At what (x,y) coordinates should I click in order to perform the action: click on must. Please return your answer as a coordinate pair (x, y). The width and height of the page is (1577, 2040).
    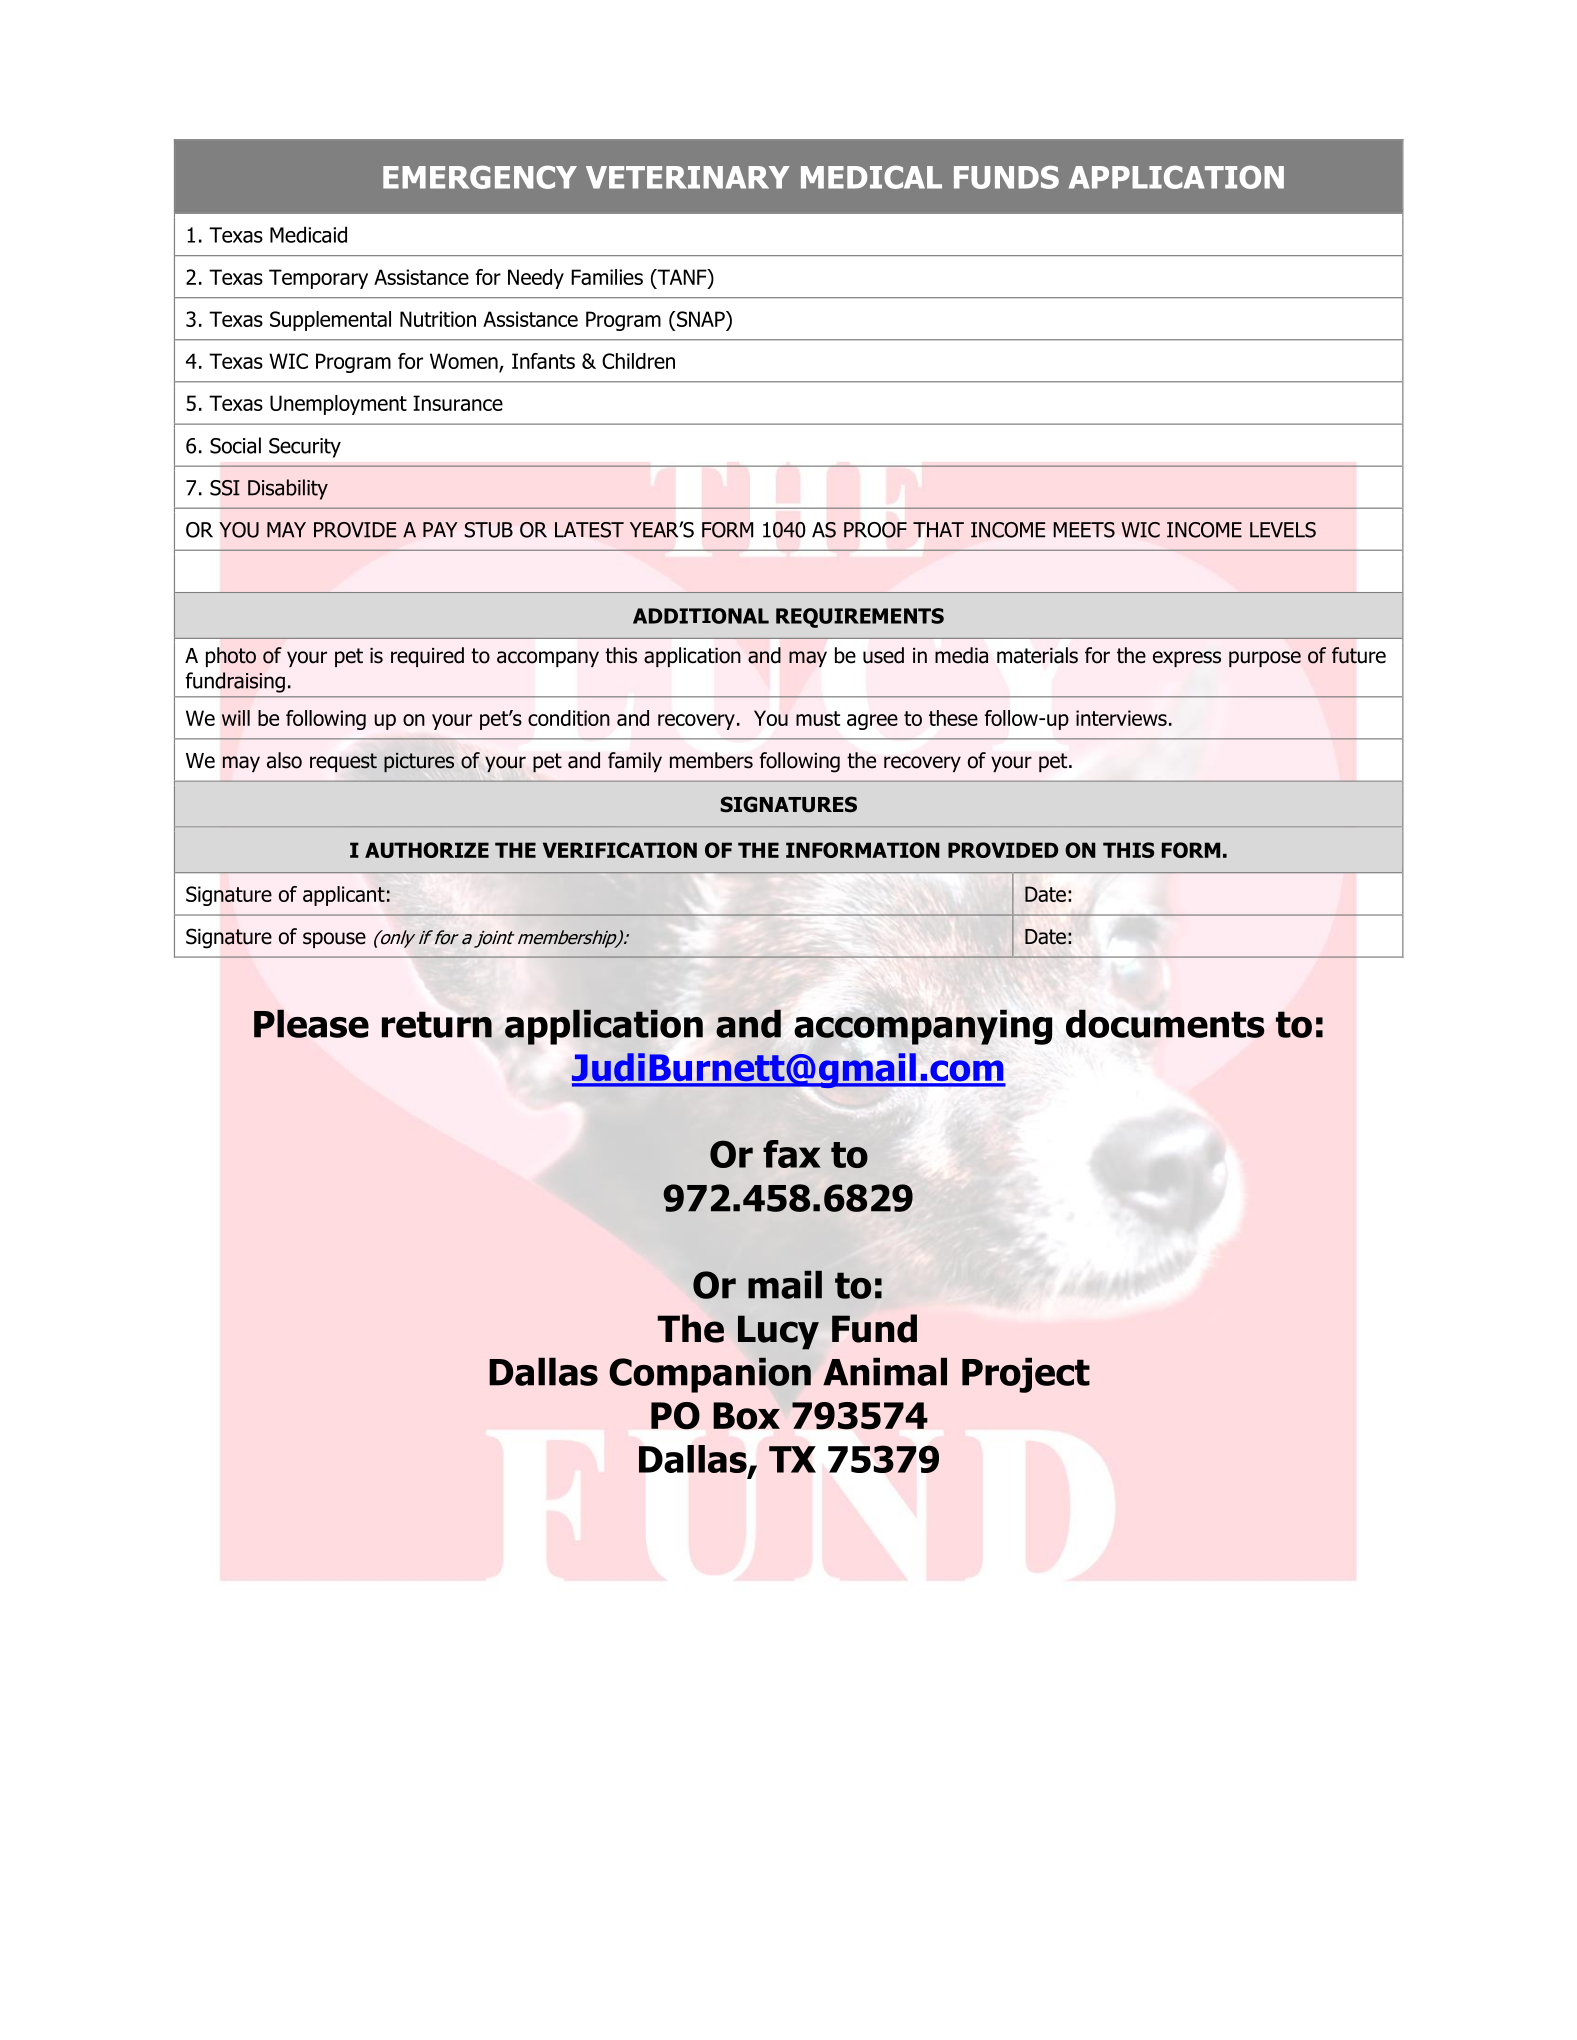
    Looking at the image, I should click on (818, 718).
